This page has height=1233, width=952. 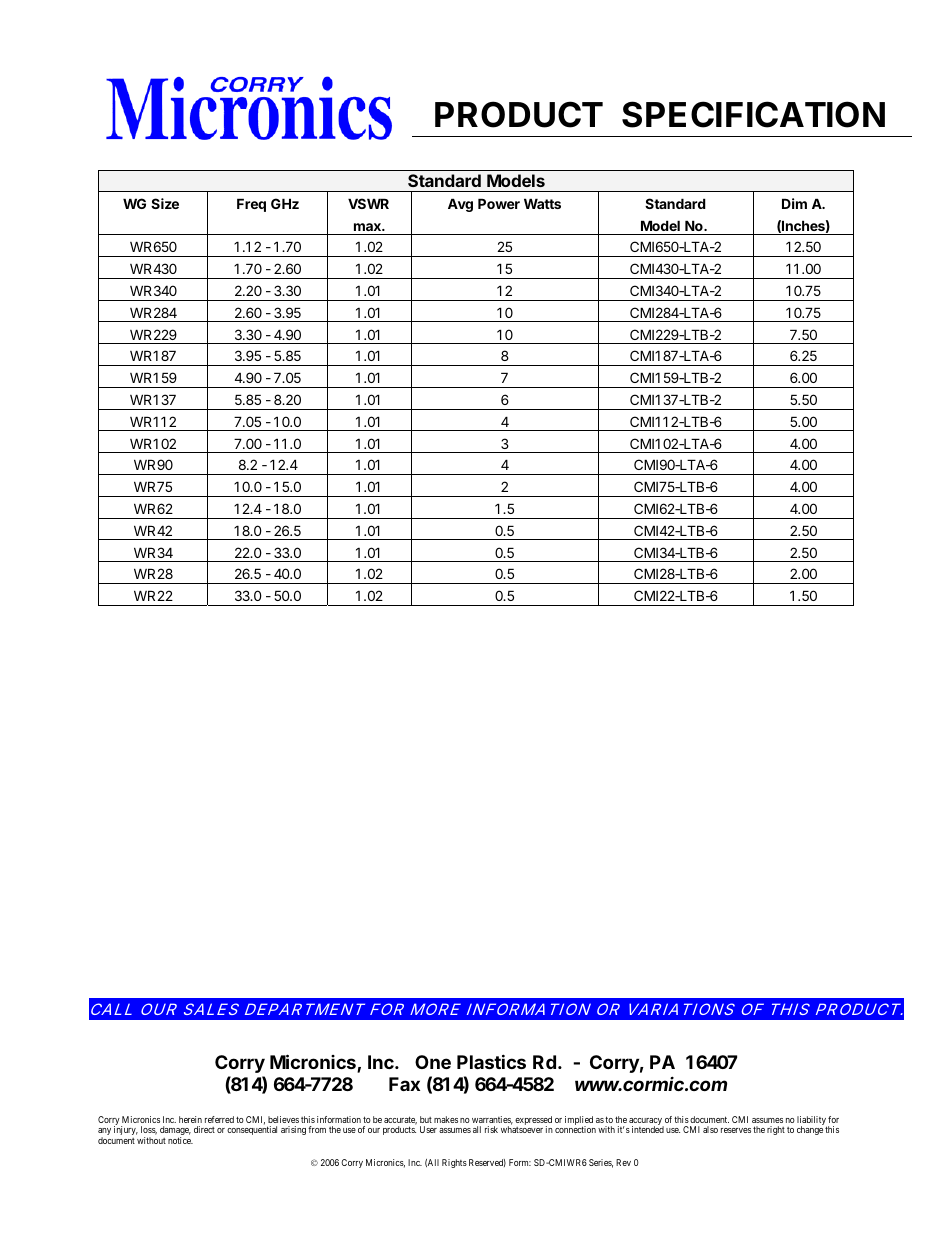 What do you see at coordinates (710, 1129) in the page?
I see `also` at bounding box center [710, 1129].
